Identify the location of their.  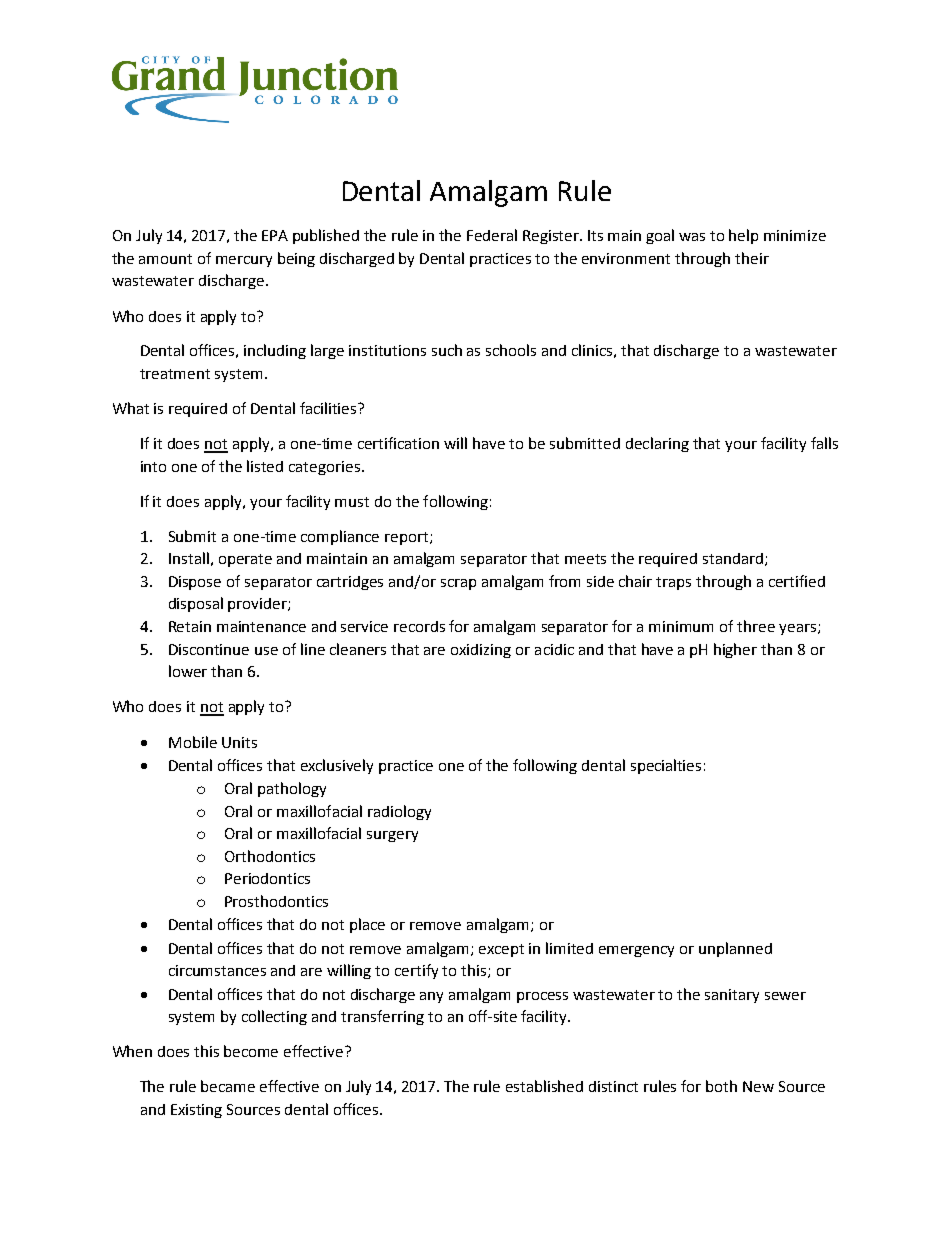
(752, 258).
